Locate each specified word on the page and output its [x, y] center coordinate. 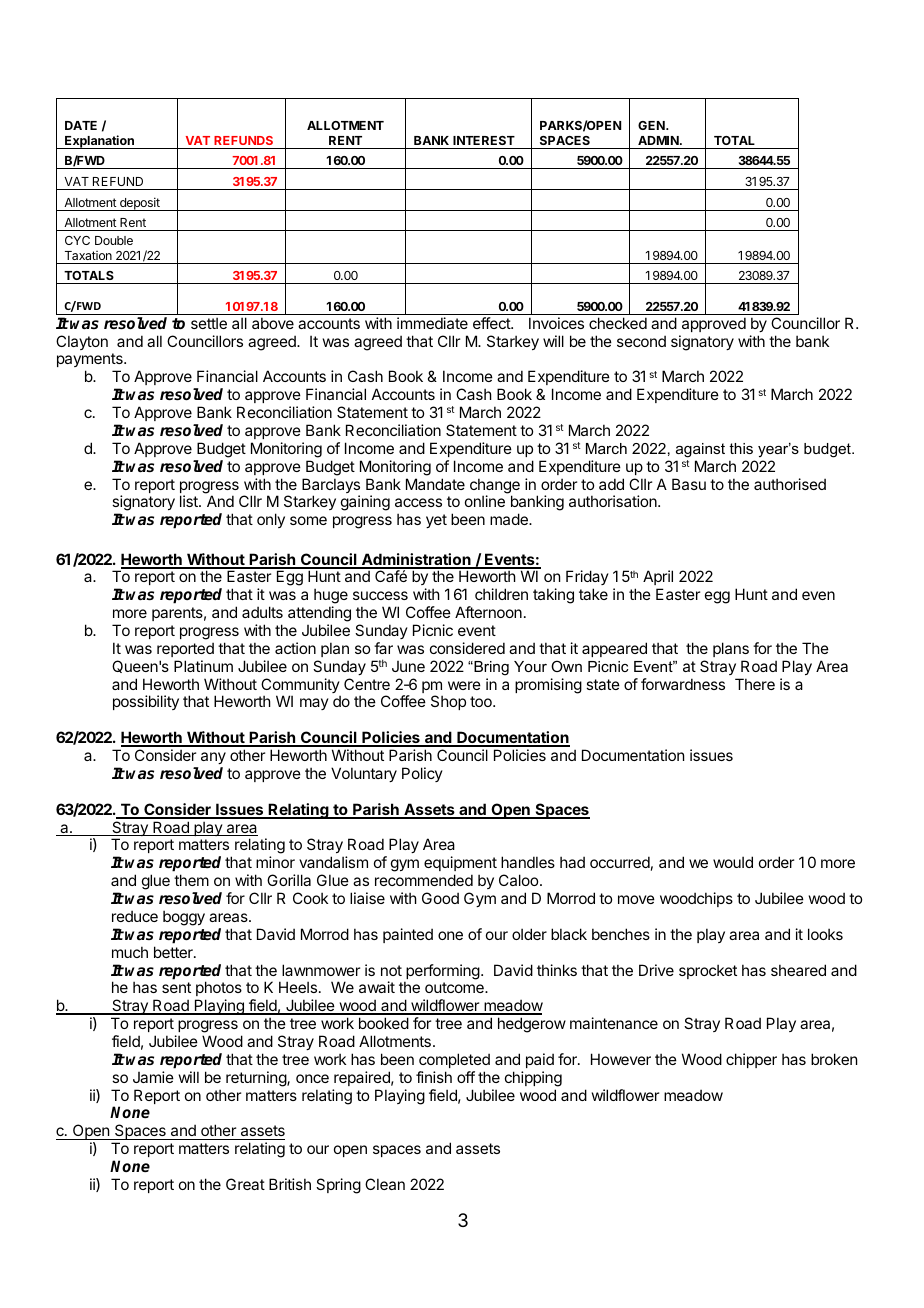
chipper [751, 1060]
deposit [140, 204]
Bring [490, 668]
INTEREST [484, 140]
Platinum [203, 666]
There [755, 684]
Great [245, 1184]
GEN [652, 125]
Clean [385, 1184]
